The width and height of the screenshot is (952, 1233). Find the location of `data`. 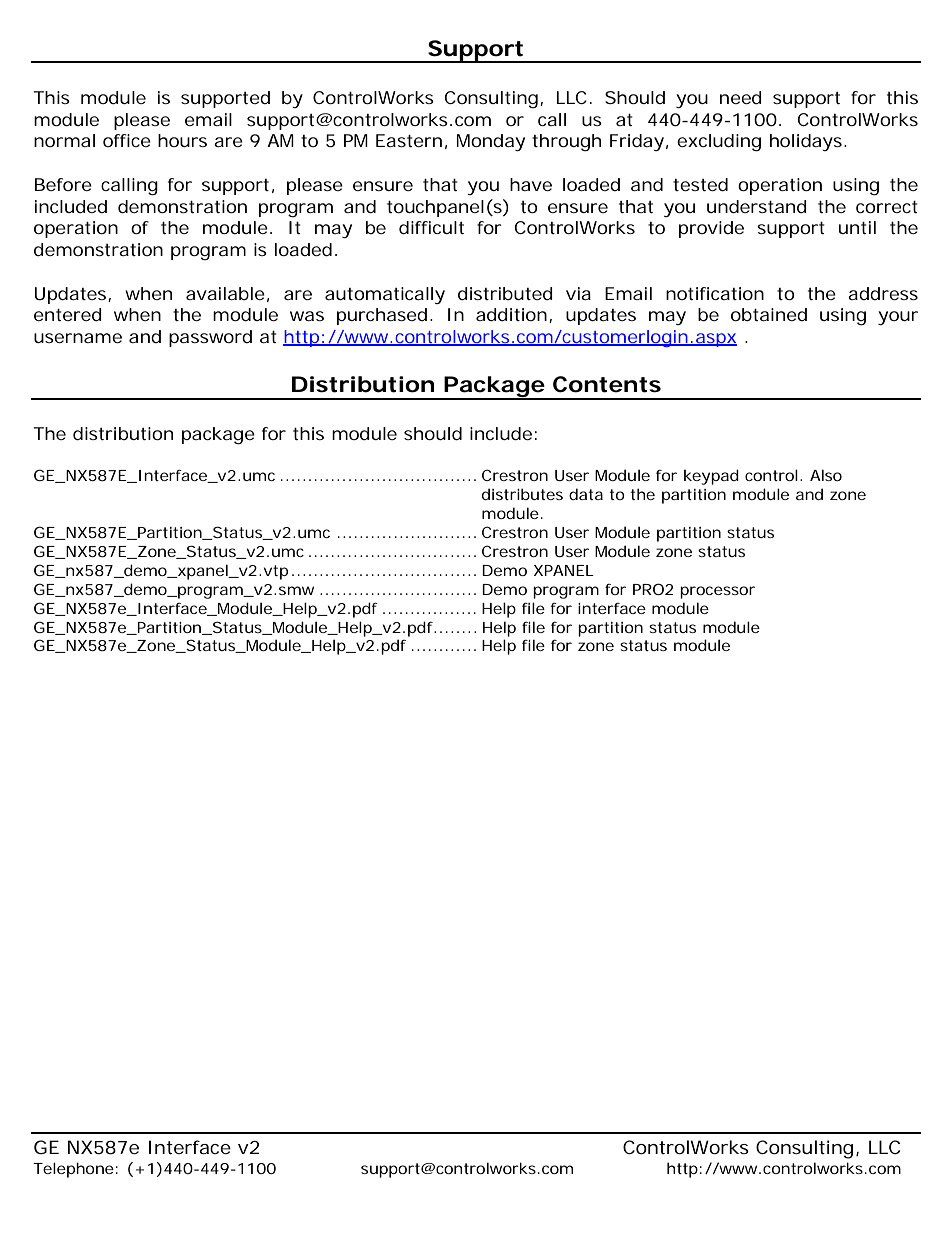

data is located at coordinates (586, 494).
